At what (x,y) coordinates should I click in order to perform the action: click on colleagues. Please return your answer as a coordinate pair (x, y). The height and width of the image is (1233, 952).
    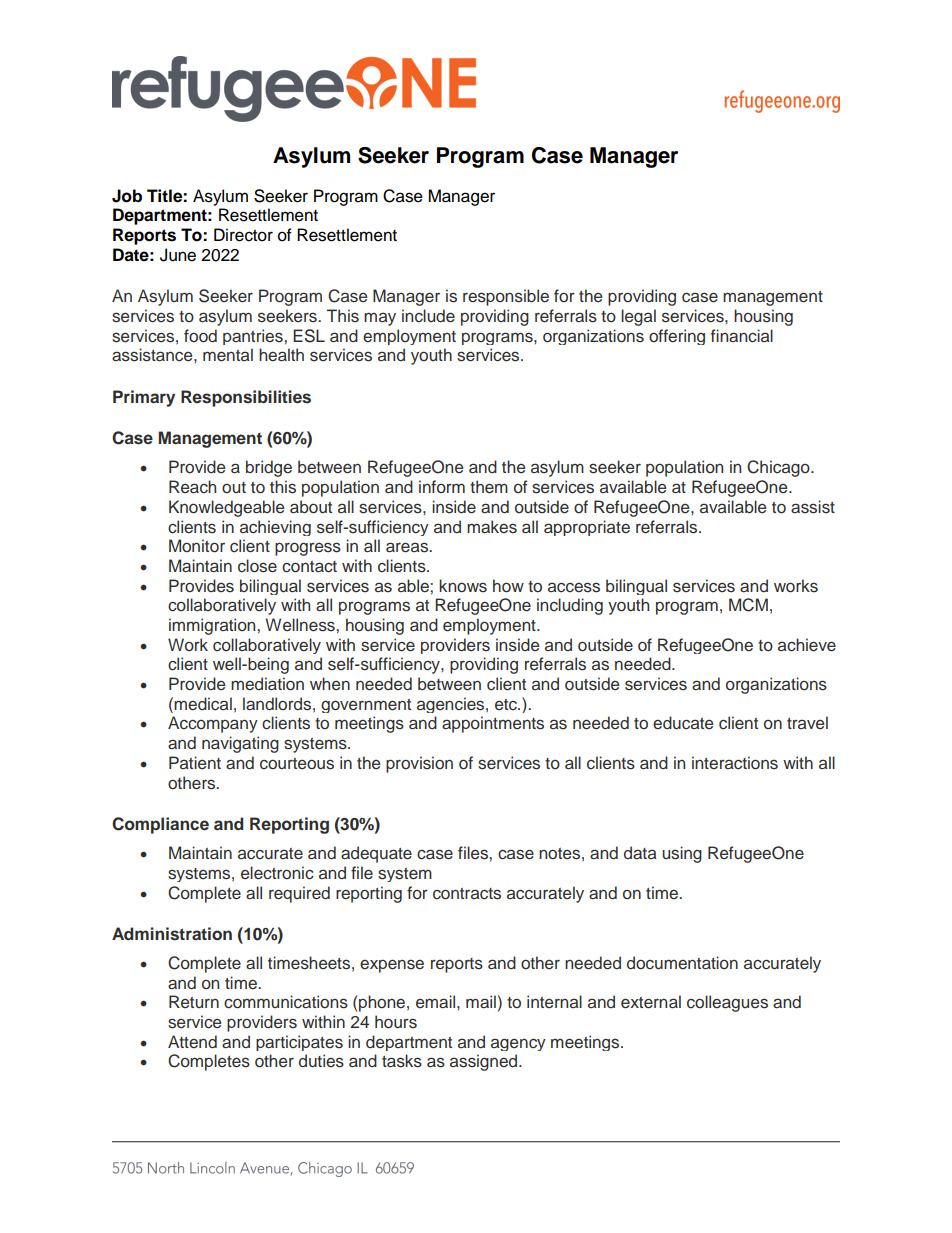
    Looking at the image, I should click on (727, 1003).
